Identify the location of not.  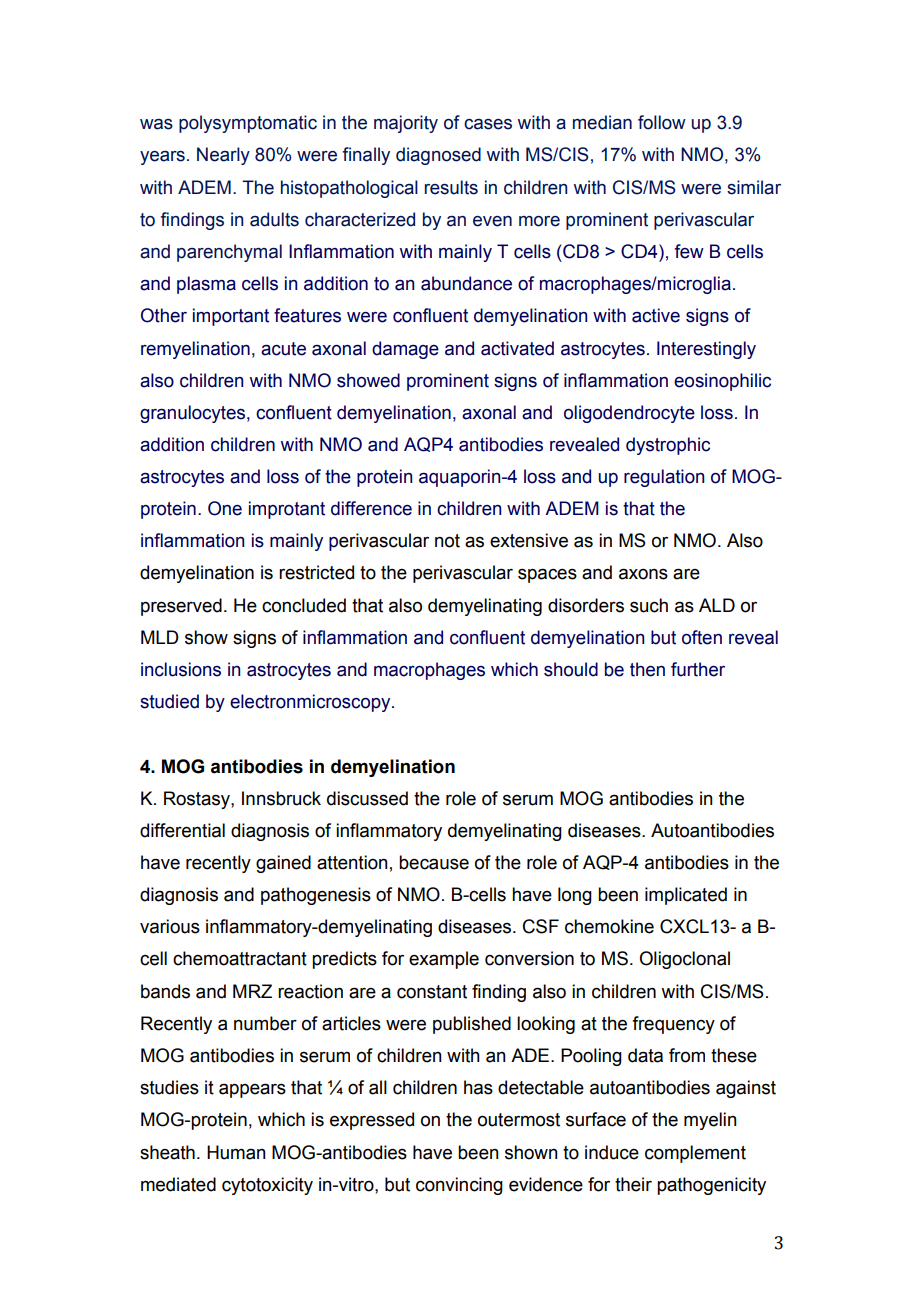
(447, 541).
